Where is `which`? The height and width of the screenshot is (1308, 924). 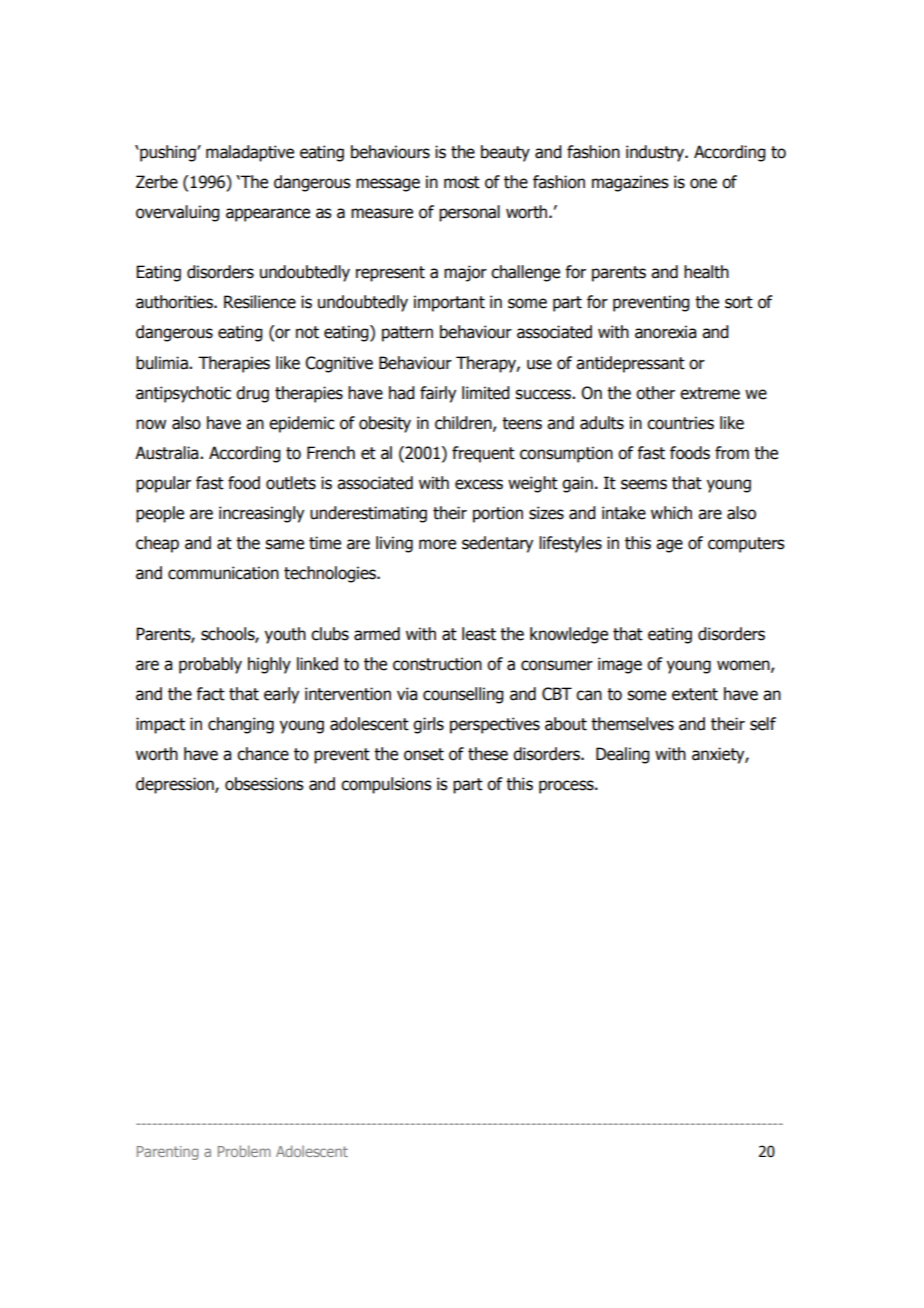
which is located at coordinates (671, 513).
